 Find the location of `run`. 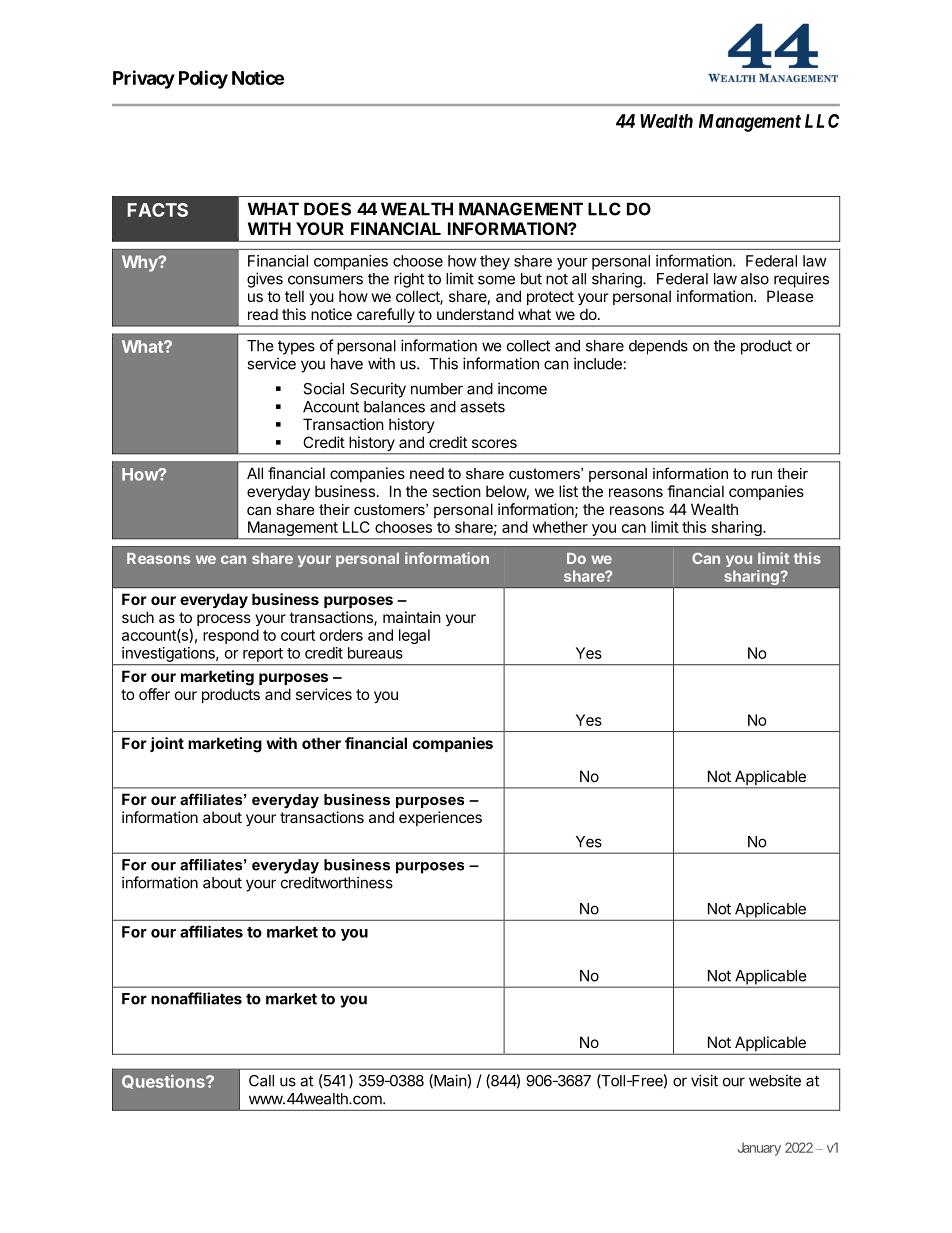

run is located at coordinates (761, 475).
